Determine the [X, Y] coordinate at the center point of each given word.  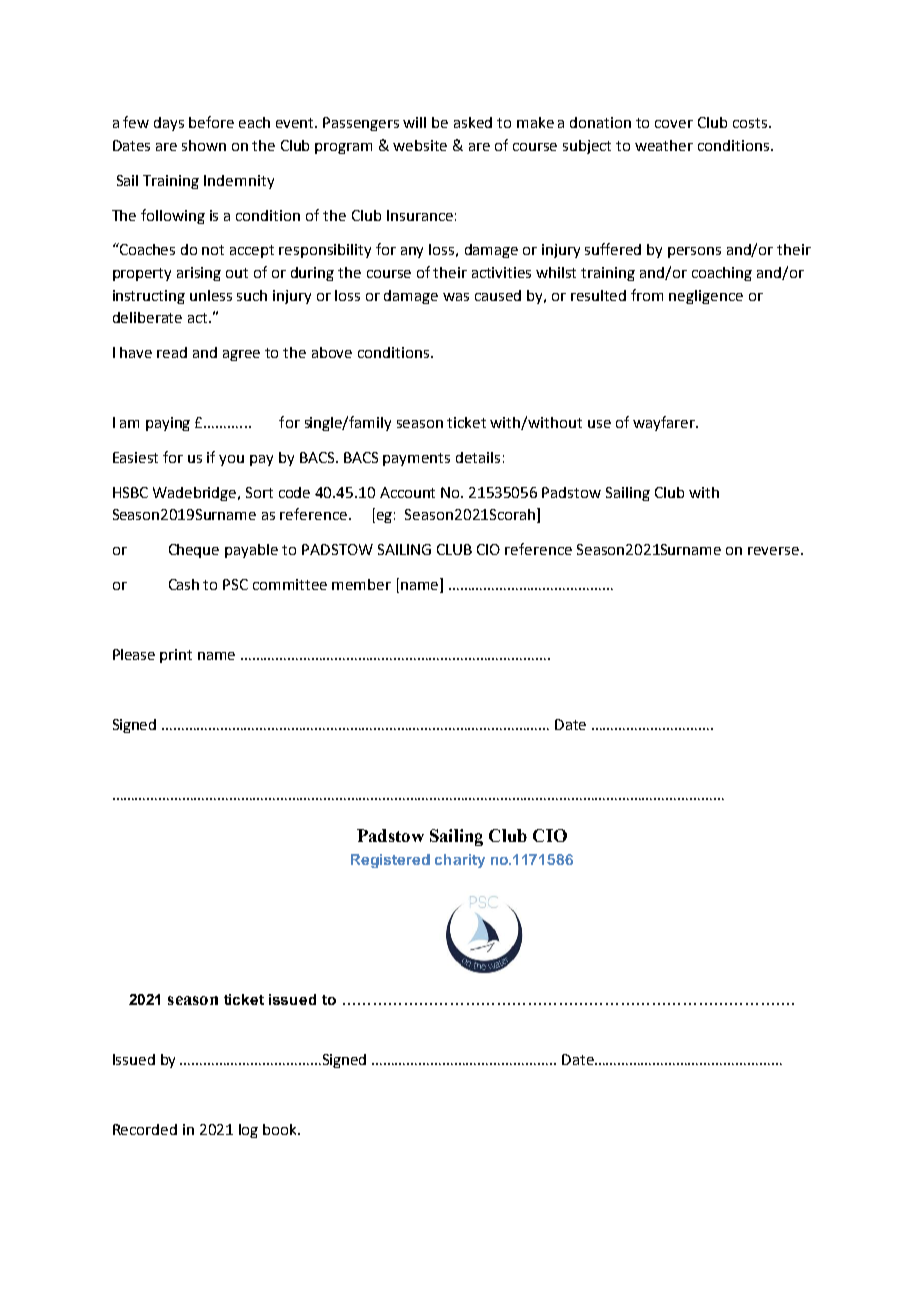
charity [460, 861]
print [176, 656]
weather [664, 145]
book [281, 1129]
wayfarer [665, 423]
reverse [773, 551]
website [420, 145]
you [231, 460]
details [478, 457]
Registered [390, 861]
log [248, 1131]
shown [204, 145]
